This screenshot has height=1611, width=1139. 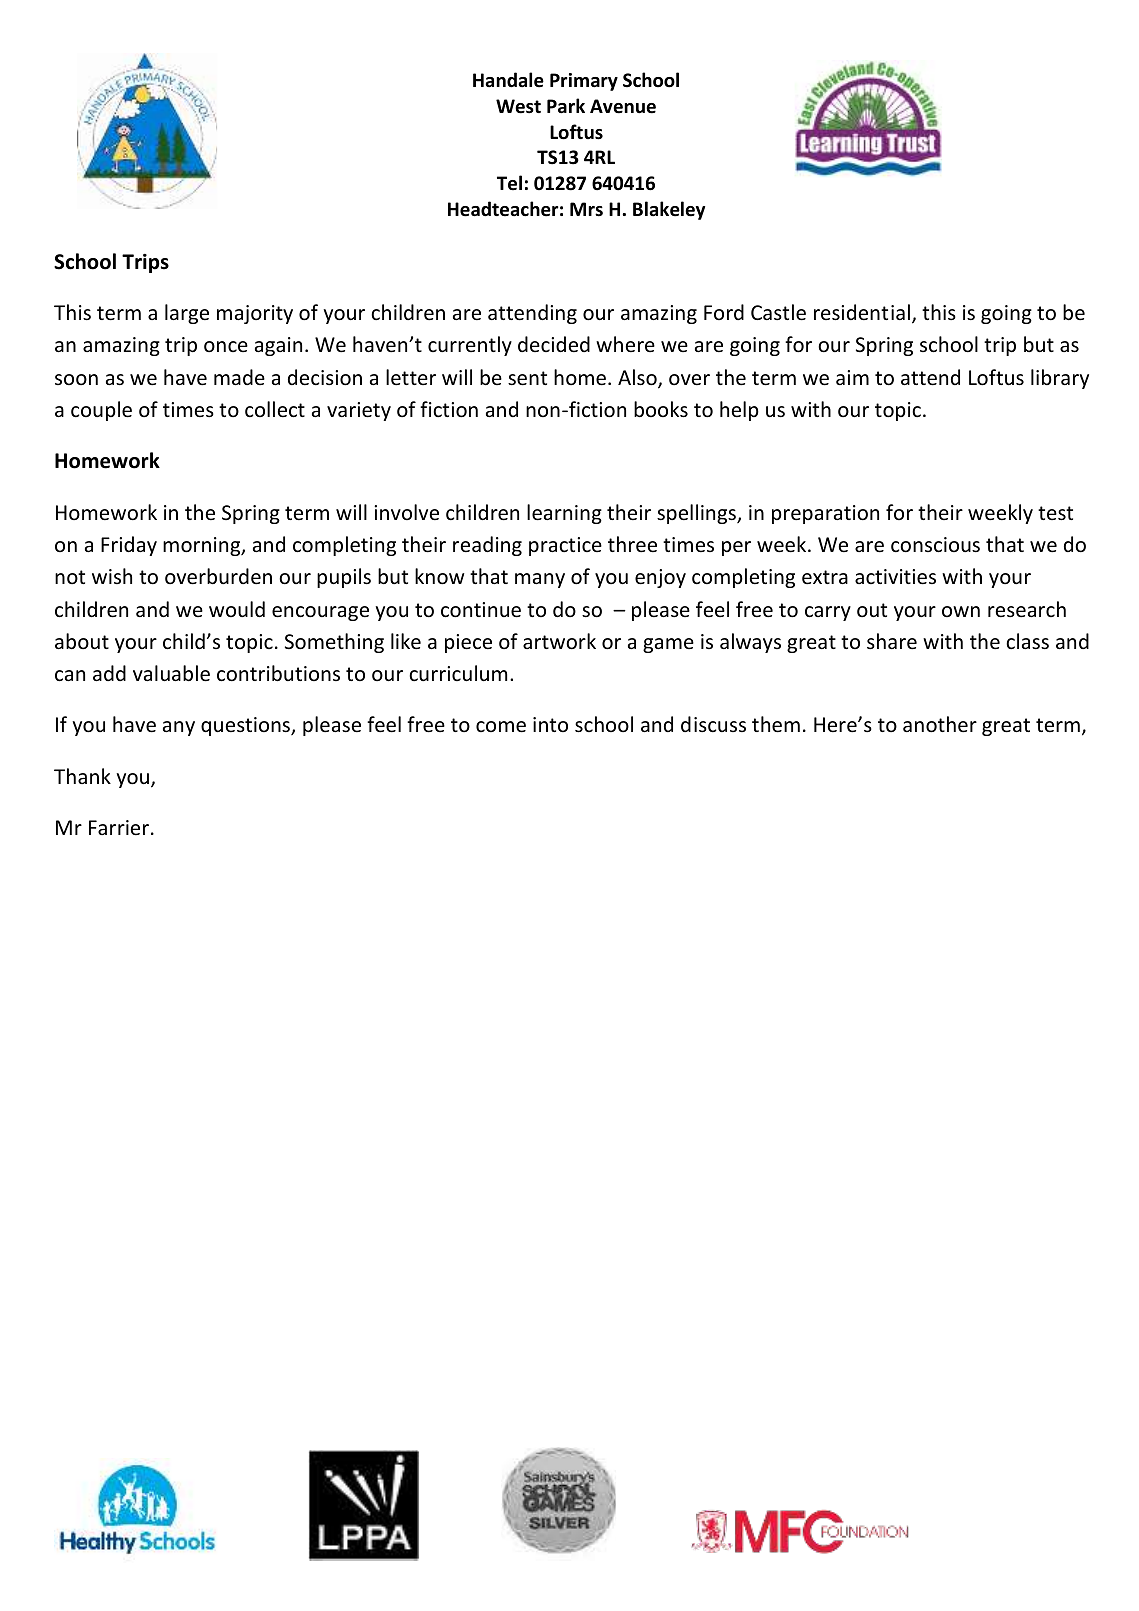 What do you see at coordinates (661, 409) in the screenshot?
I see `books` at bounding box center [661, 409].
